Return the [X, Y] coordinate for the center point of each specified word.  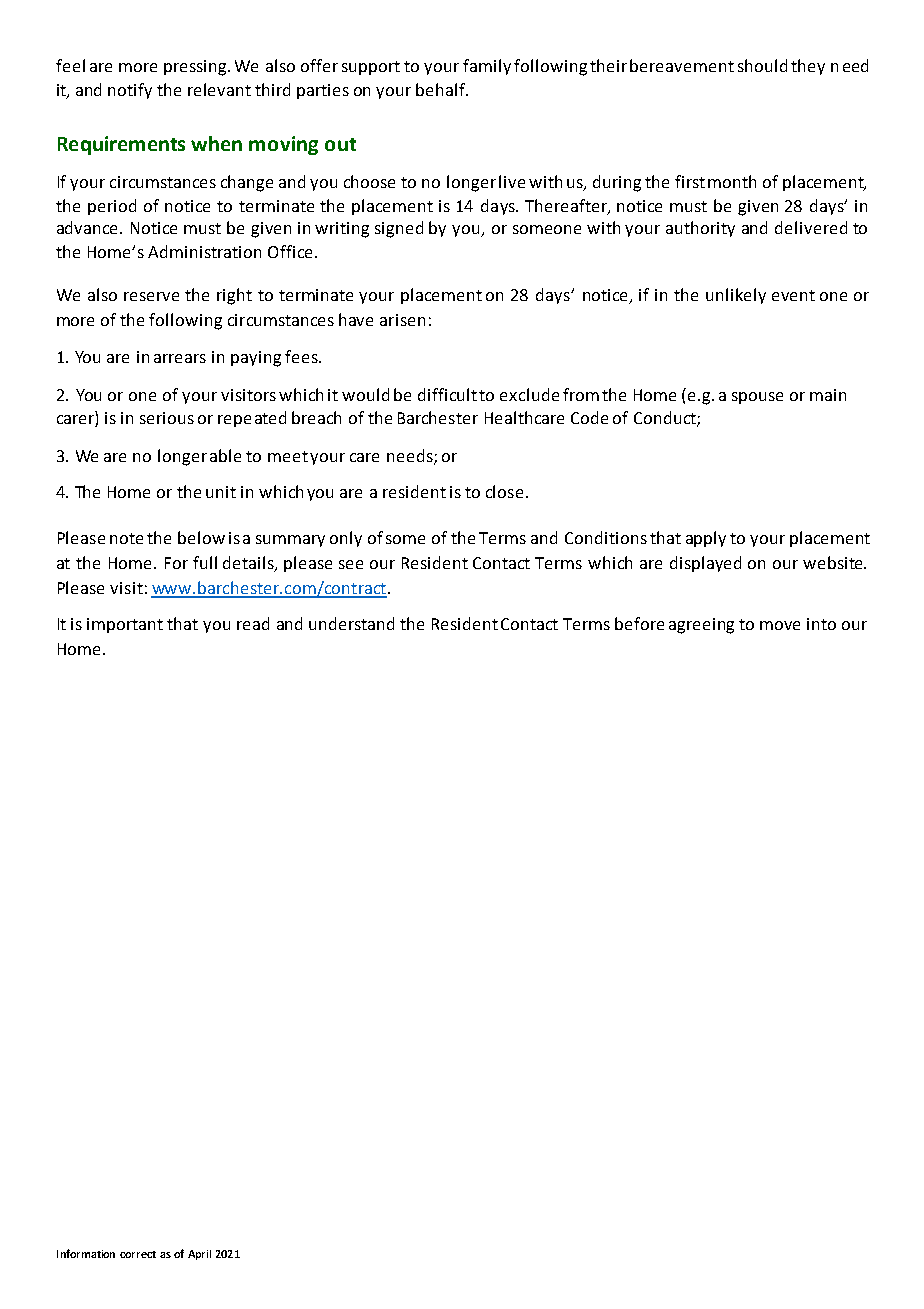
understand [351, 623]
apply [706, 539]
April [199, 1255]
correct [138, 1254]
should [762, 65]
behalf [441, 89]
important [125, 625]
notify [130, 91]
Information [86, 1253]
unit [221, 492]
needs [411, 456]
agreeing [701, 626]
